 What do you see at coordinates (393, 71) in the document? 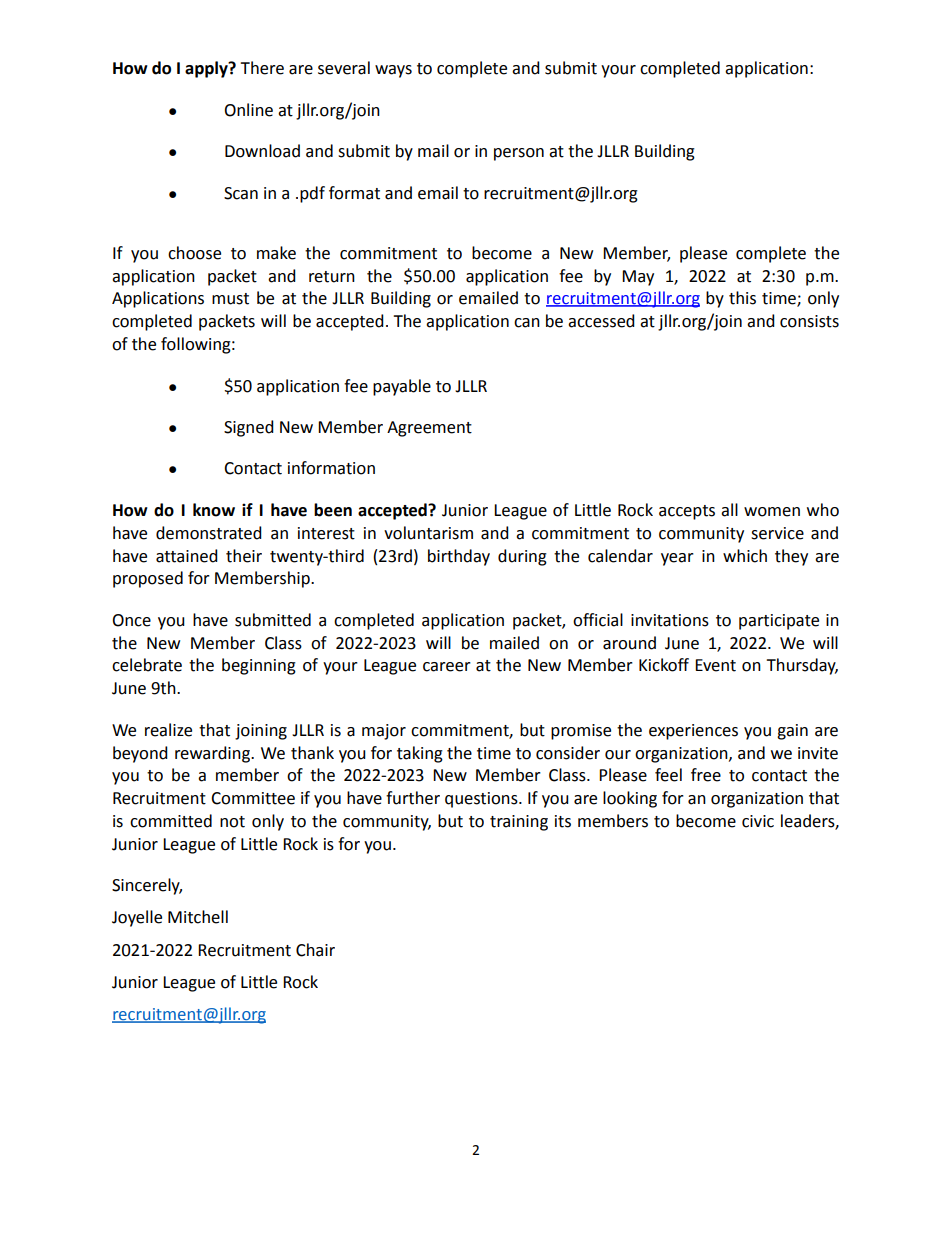
I see `ways` at bounding box center [393, 71].
